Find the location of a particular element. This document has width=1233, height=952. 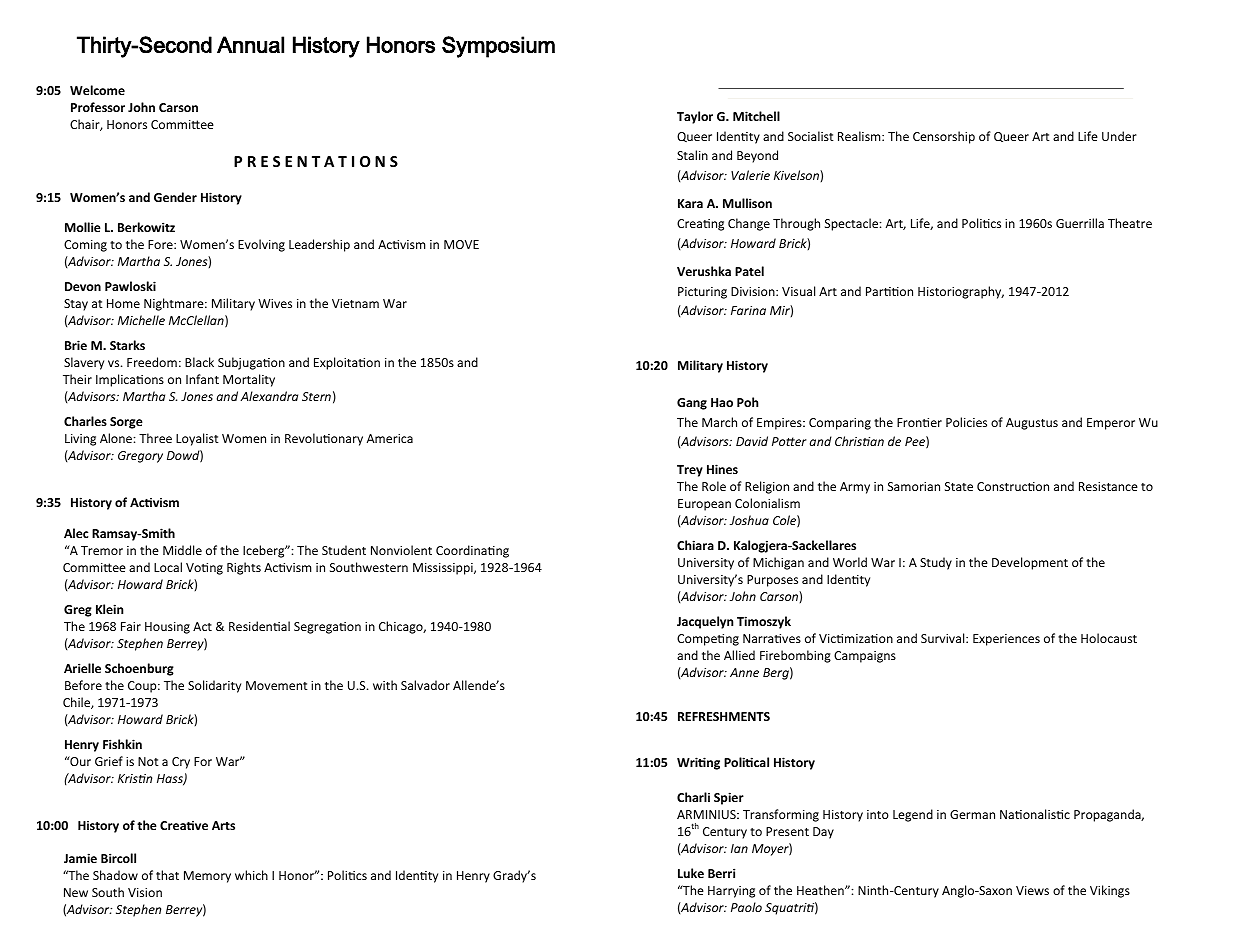

Annual is located at coordinates (250, 44).
